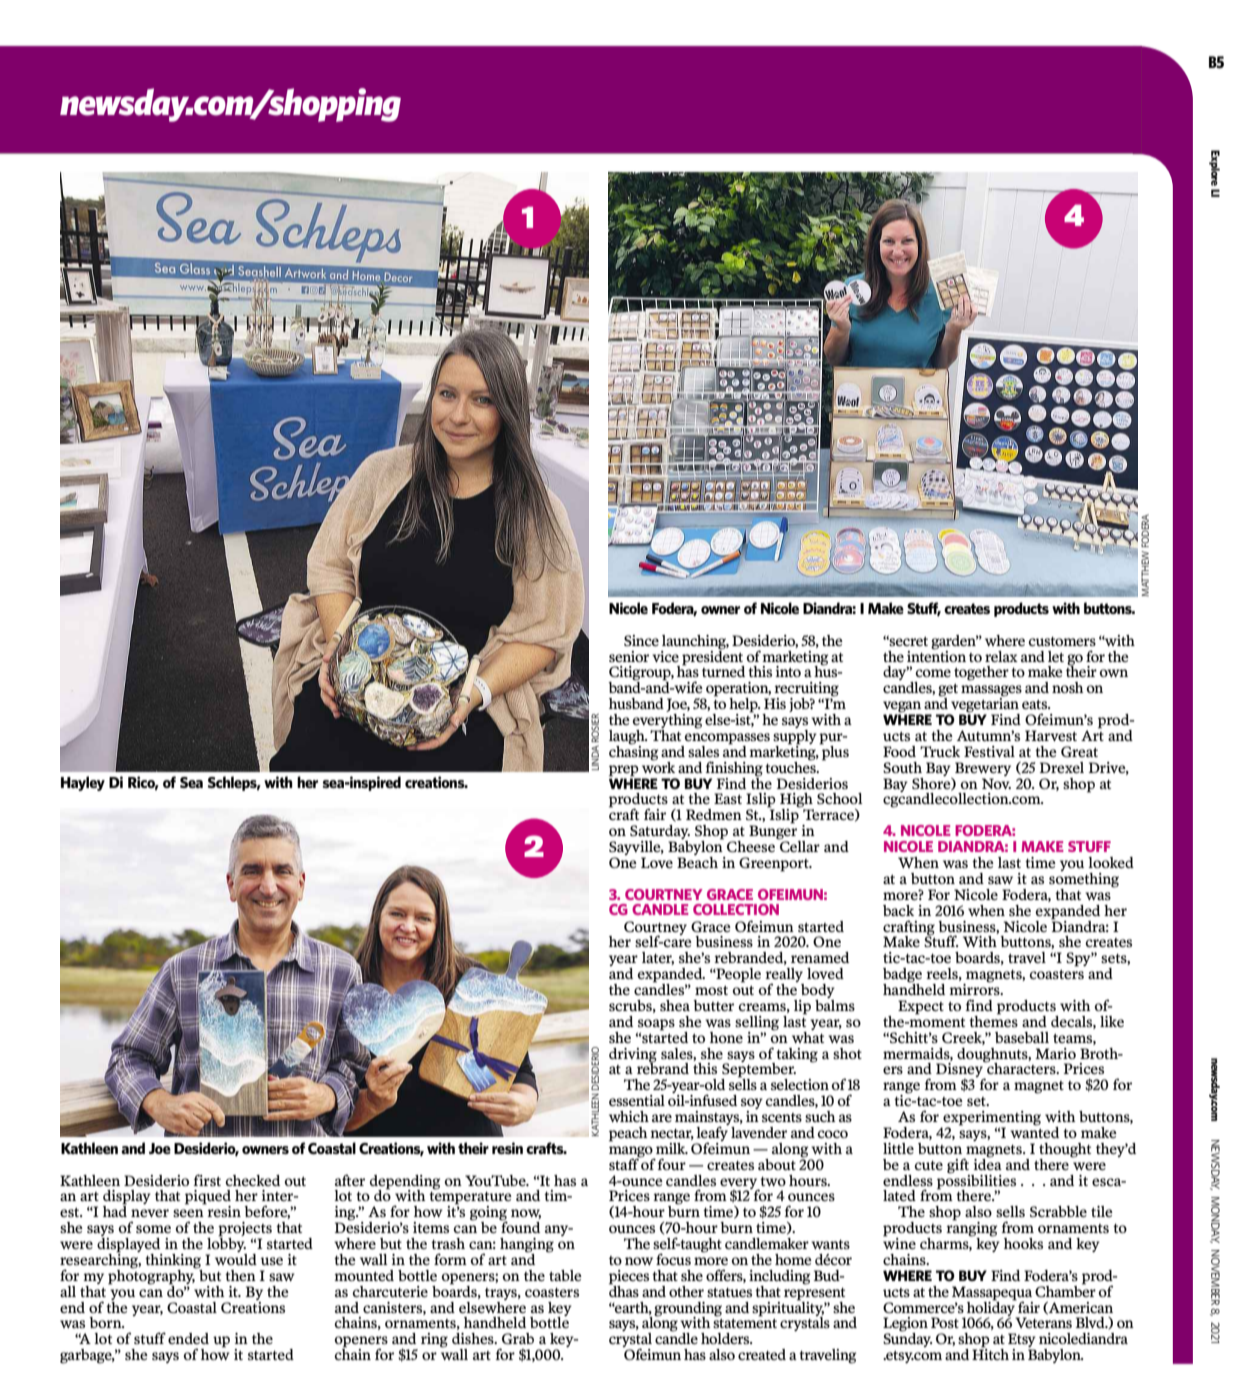 The height and width of the screenshot is (1394, 1253). I want to click on shea, so click(675, 1005).
